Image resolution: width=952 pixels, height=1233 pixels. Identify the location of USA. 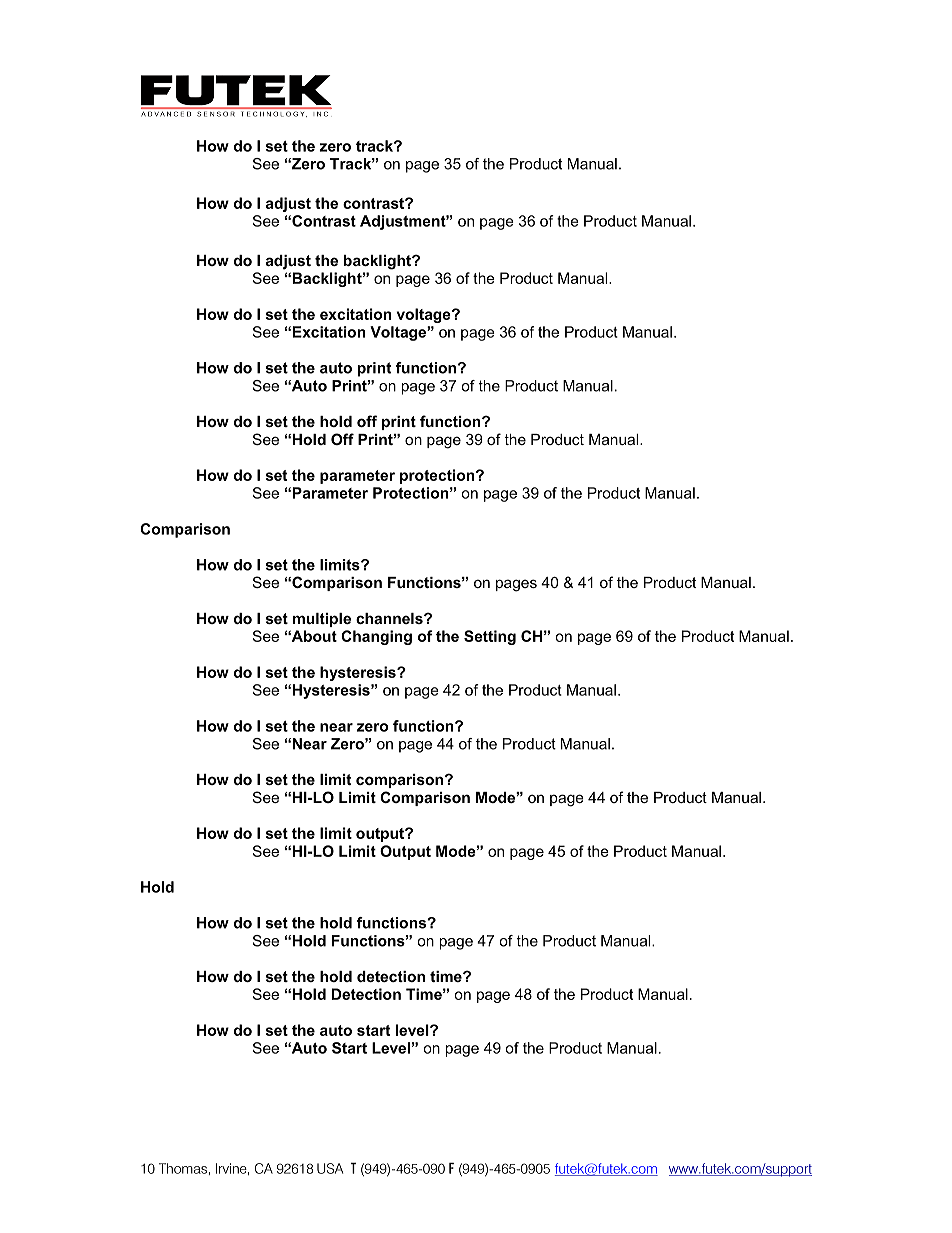
(330, 1168).
